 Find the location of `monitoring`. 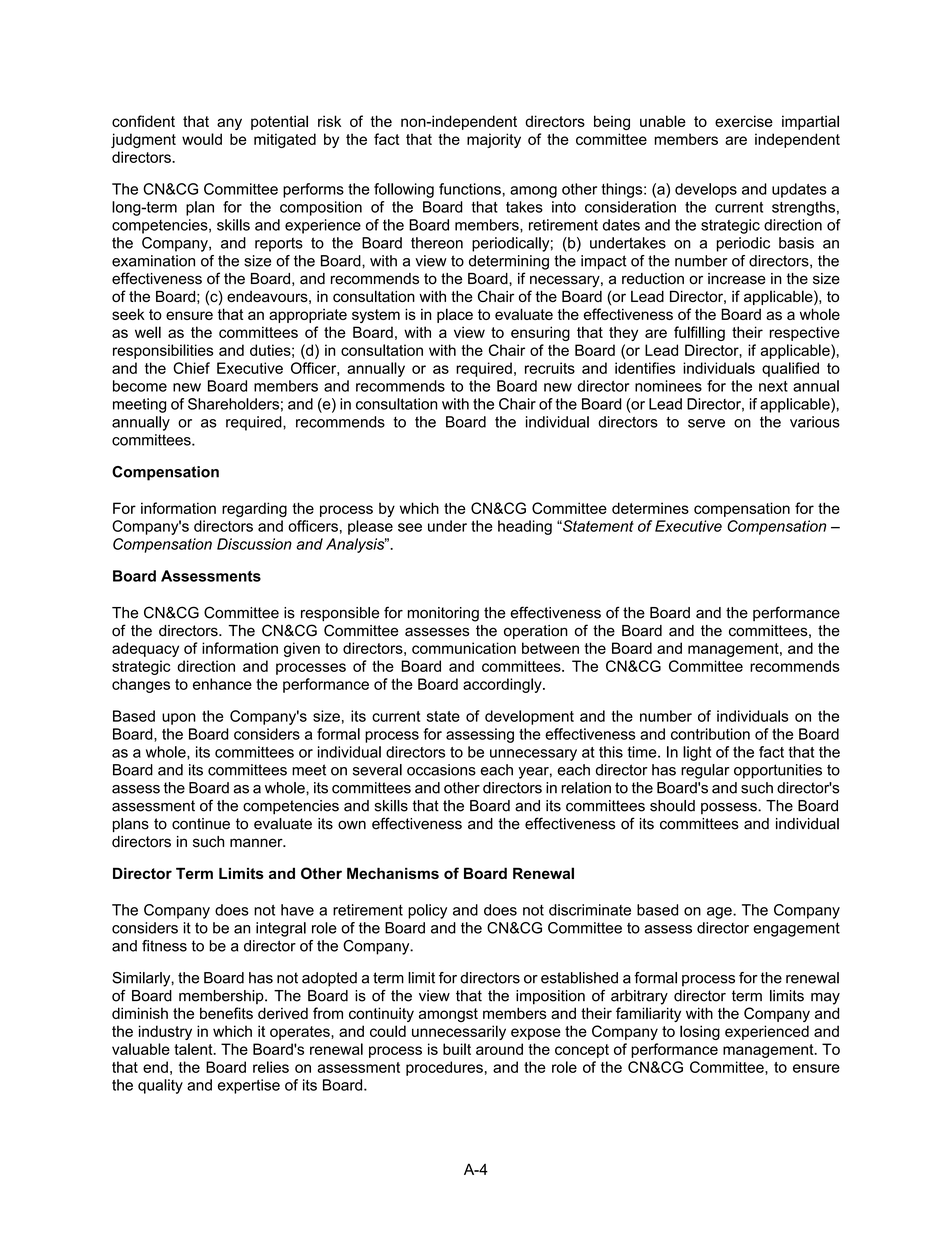

monitoring is located at coordinates (443, 614).
